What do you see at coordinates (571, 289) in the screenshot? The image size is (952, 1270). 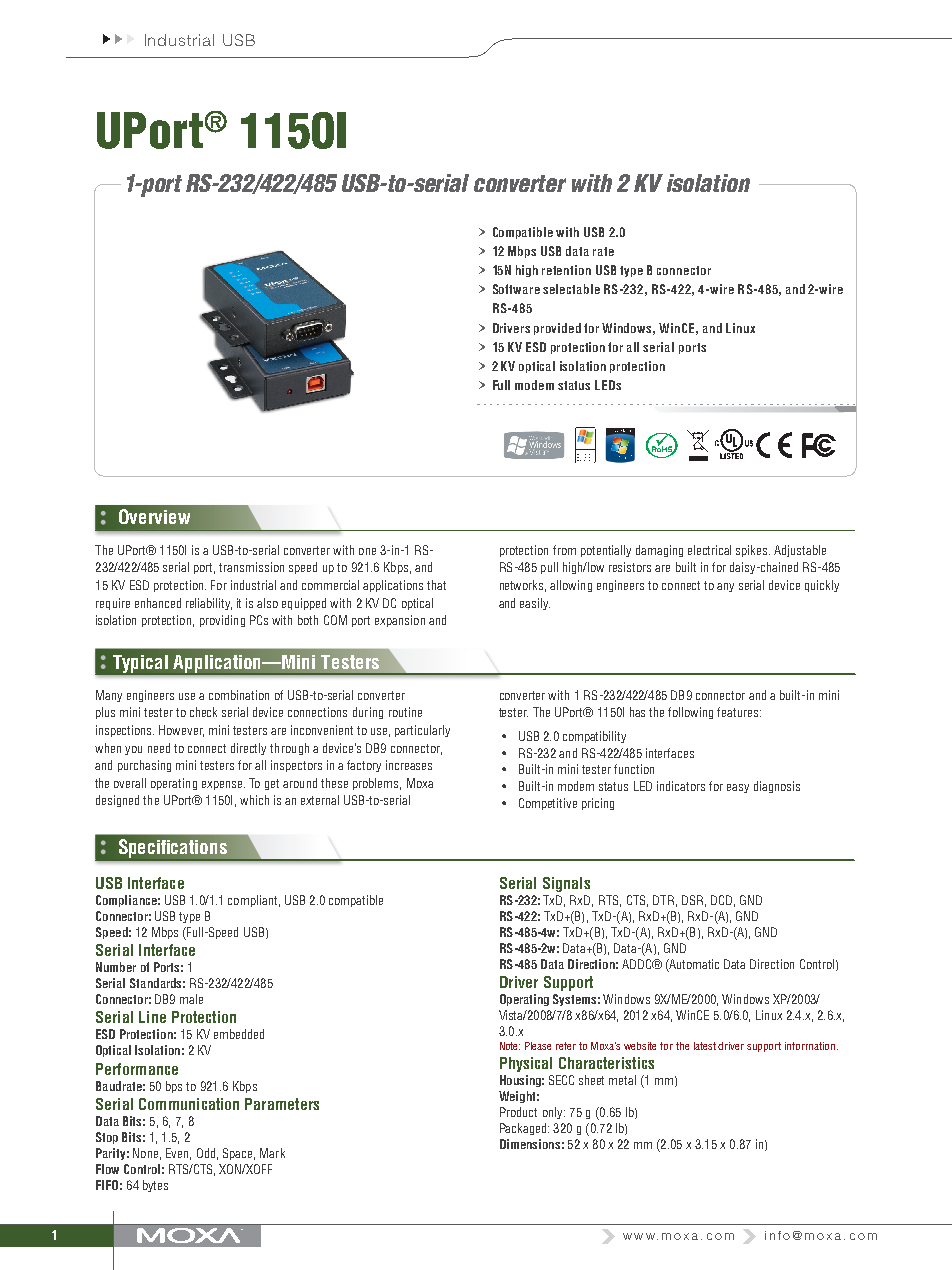 I see `selectable` at bounding box center [571, 289].
